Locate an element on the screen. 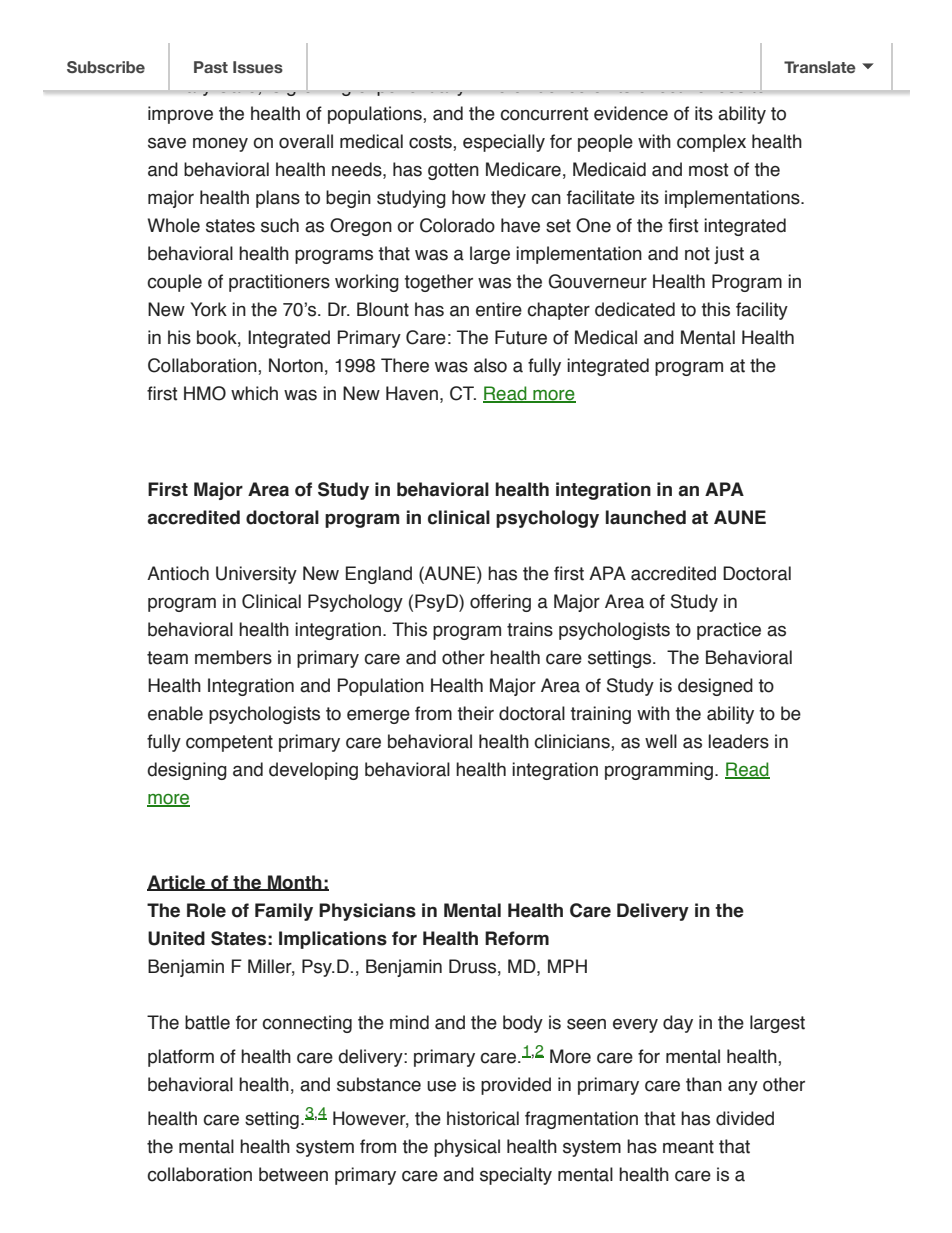  divided is located at coordinates (745, 1118).
